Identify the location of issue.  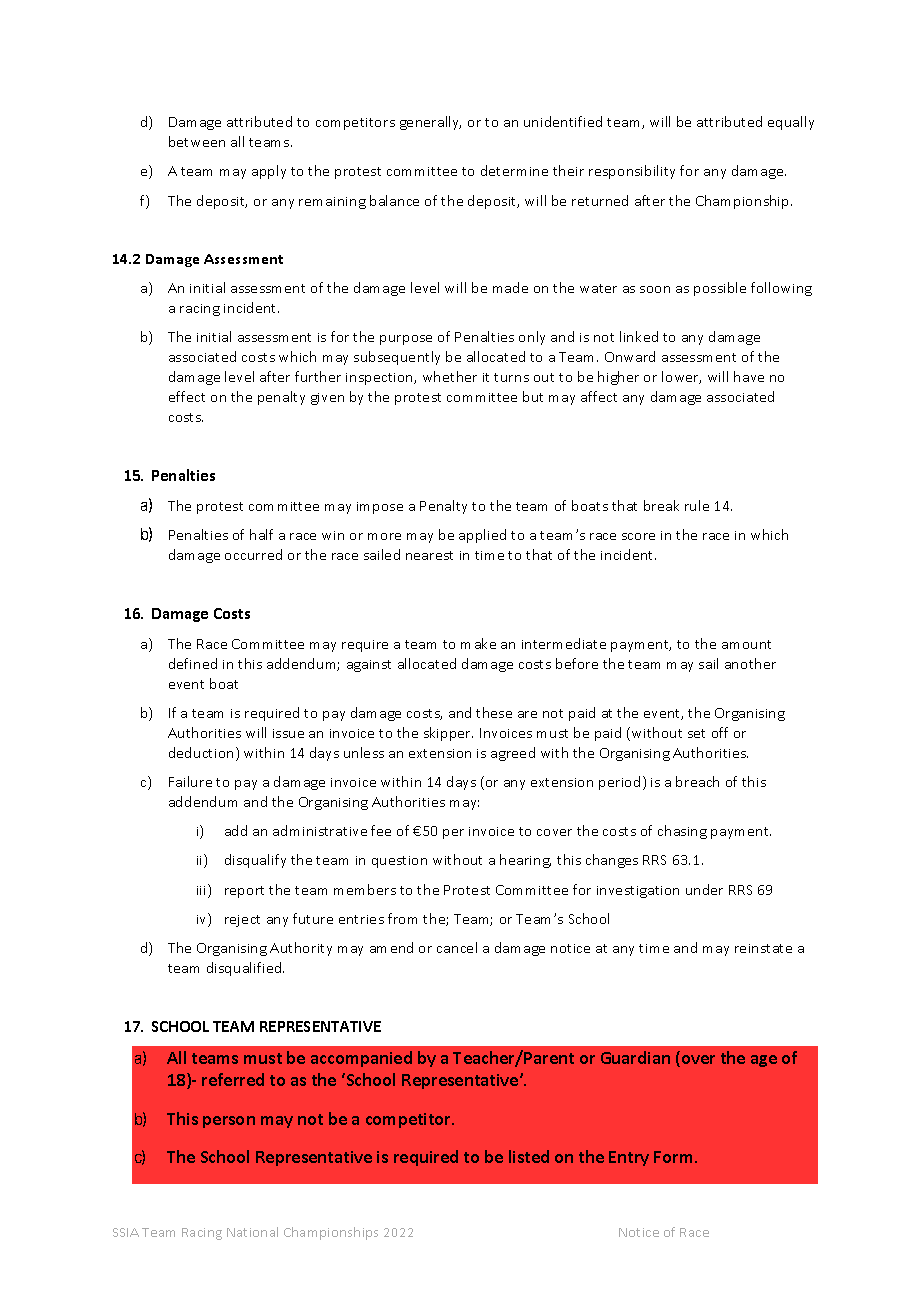
(288, 733).
